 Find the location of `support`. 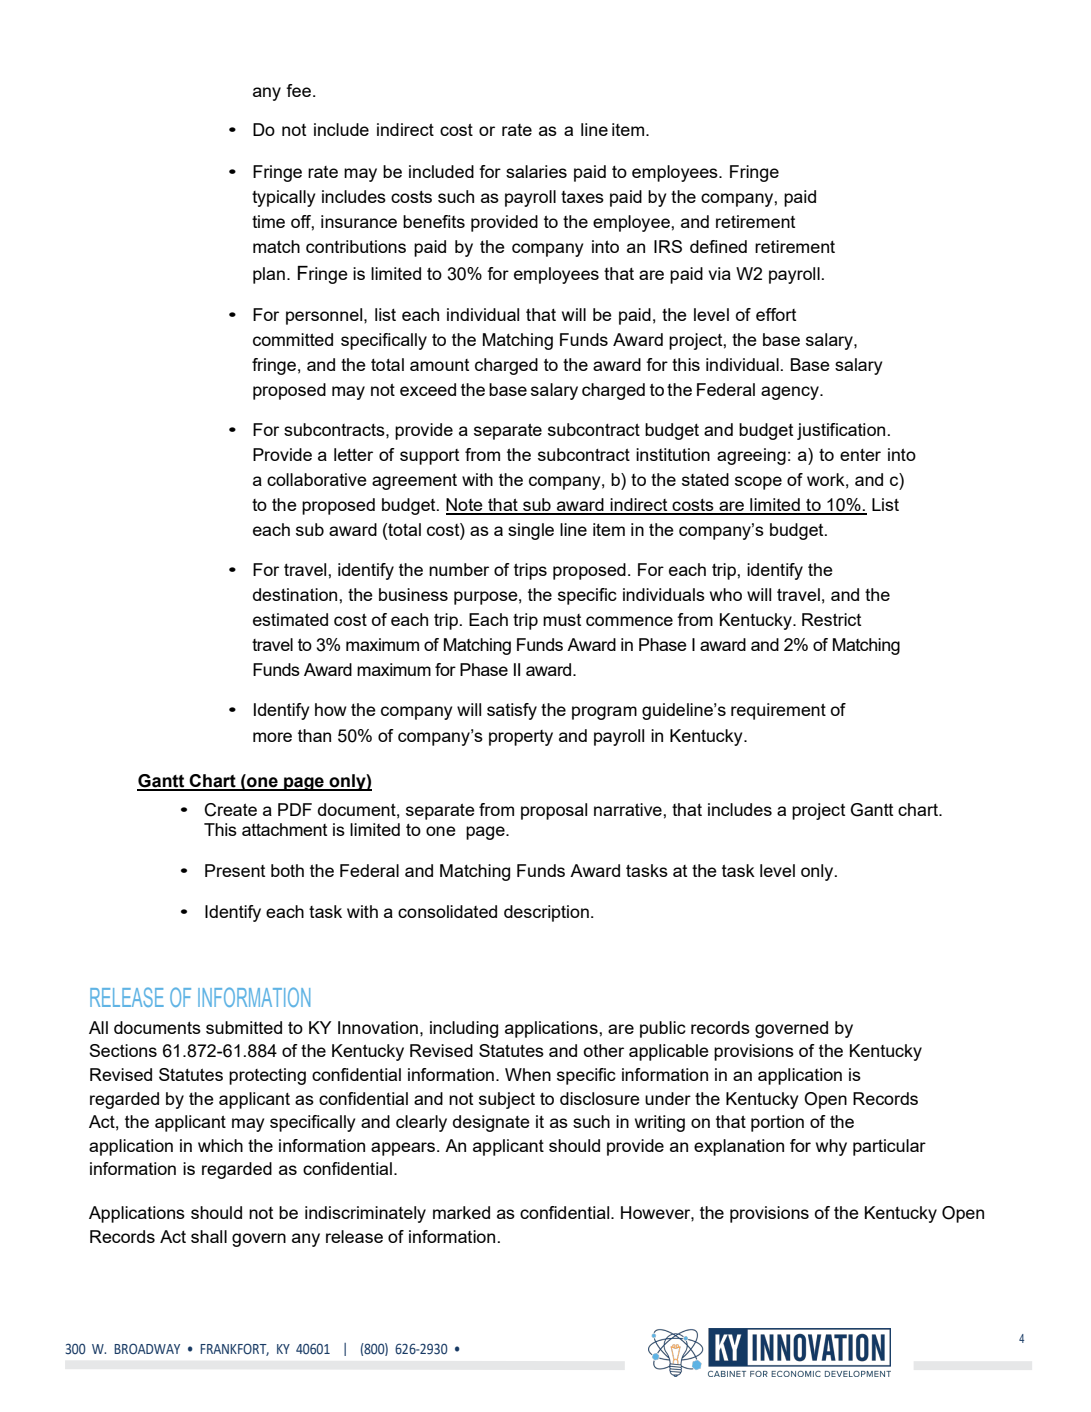

support is located at coordinates (429, 457).
